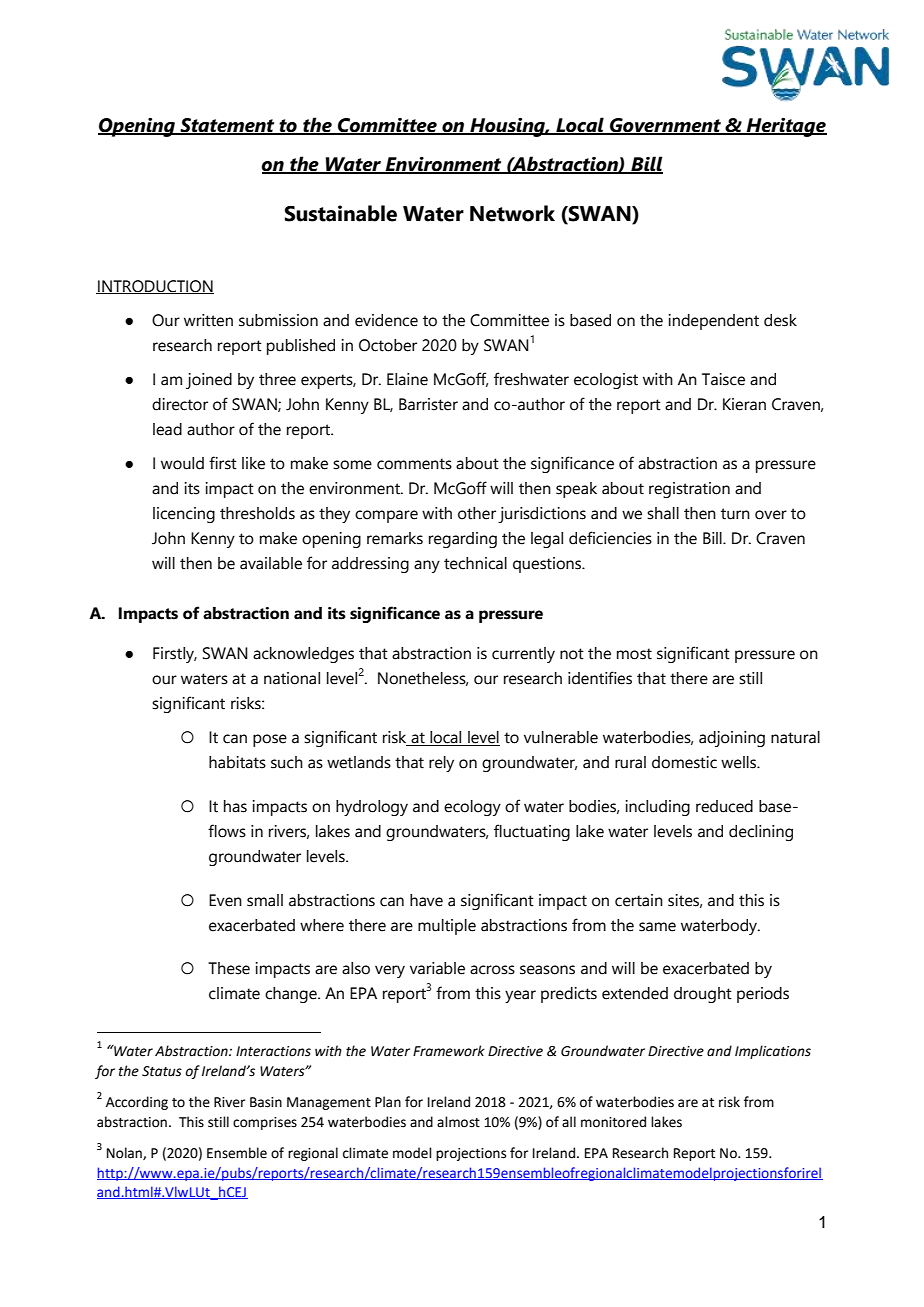 The image size is (924, 1307). I want to click on currently, so click(523, 655).
